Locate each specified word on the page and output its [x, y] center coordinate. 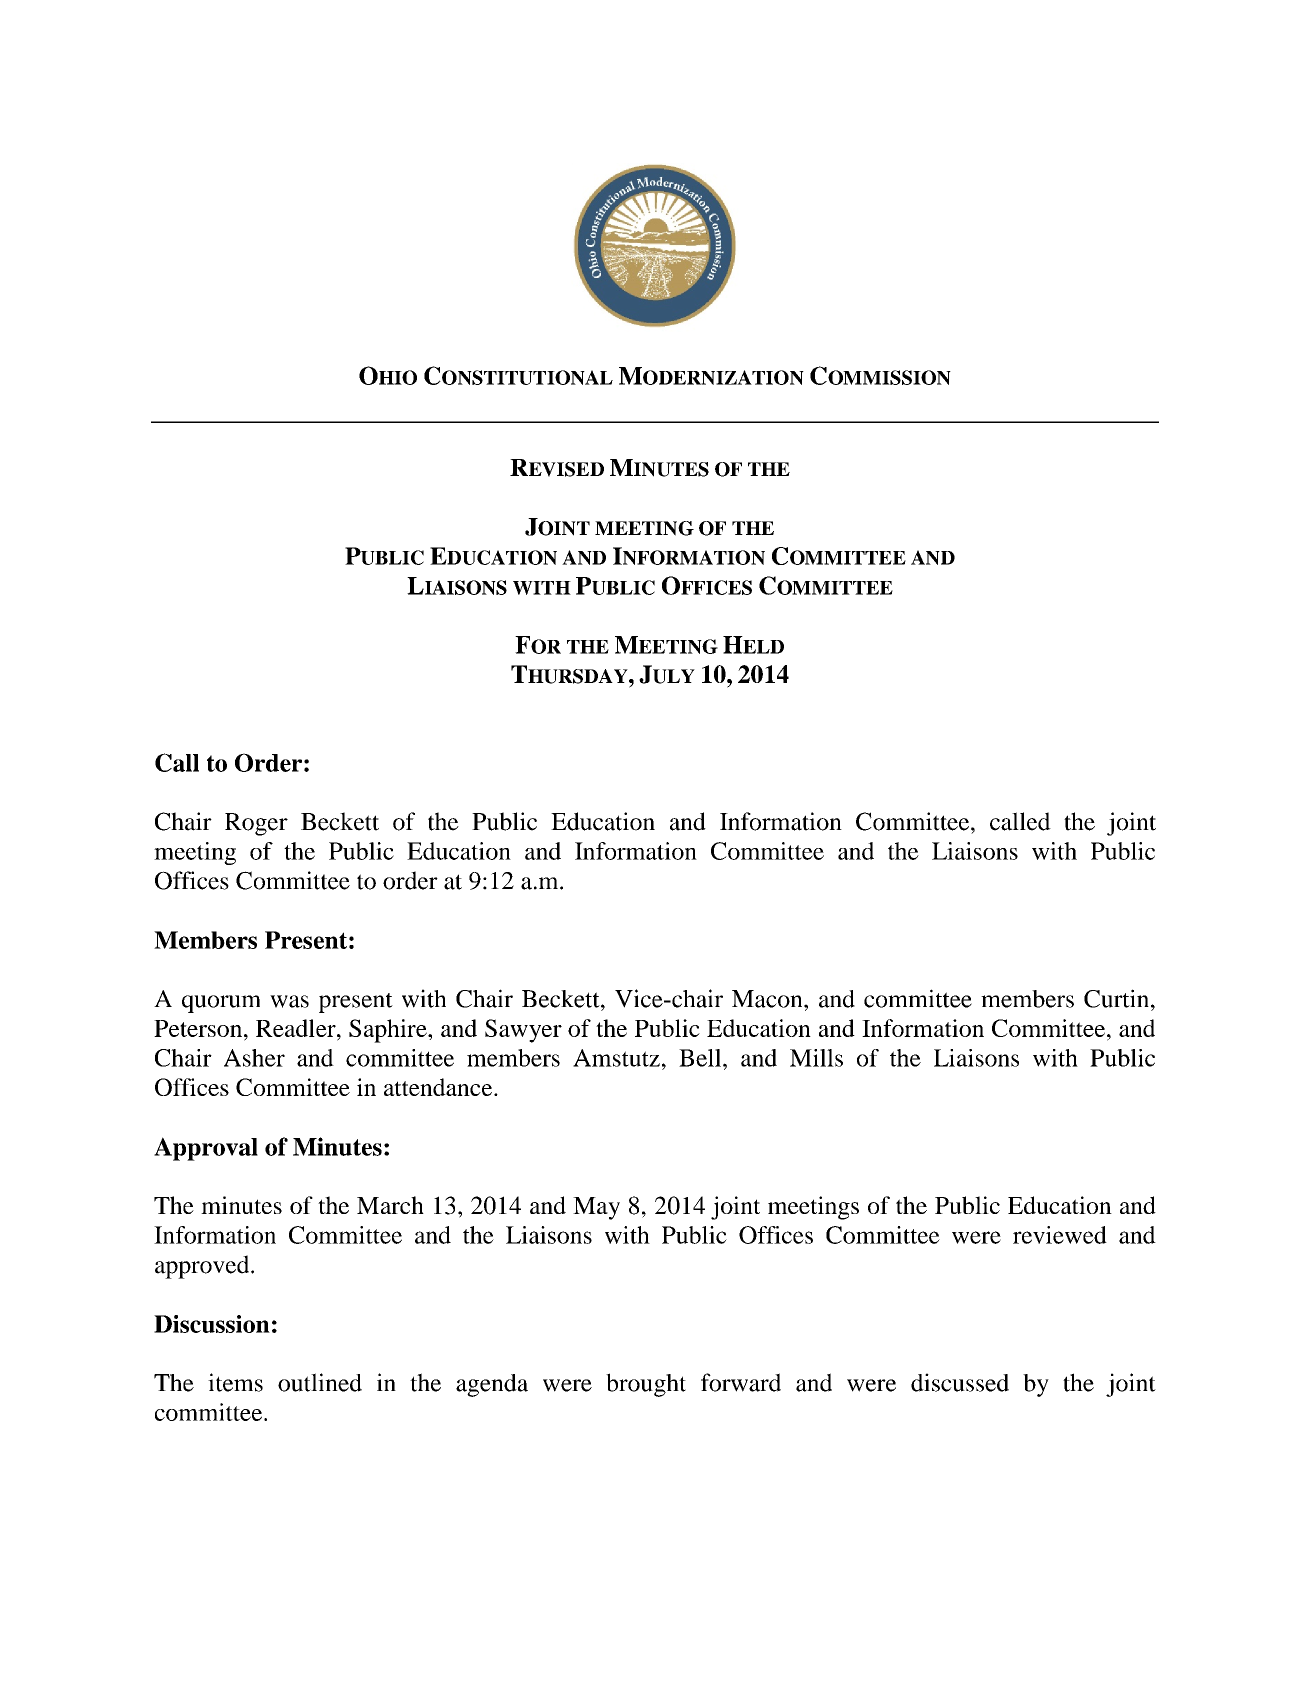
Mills [816, 1058]
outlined [320, 1382]
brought [646, 1385]
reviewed [1060, 1235]
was [289, 1001]
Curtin [1118, 998]
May [596, 1208]
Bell [701, 1058]
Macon [768, 999]
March [390, 1205]
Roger [256, 824]
